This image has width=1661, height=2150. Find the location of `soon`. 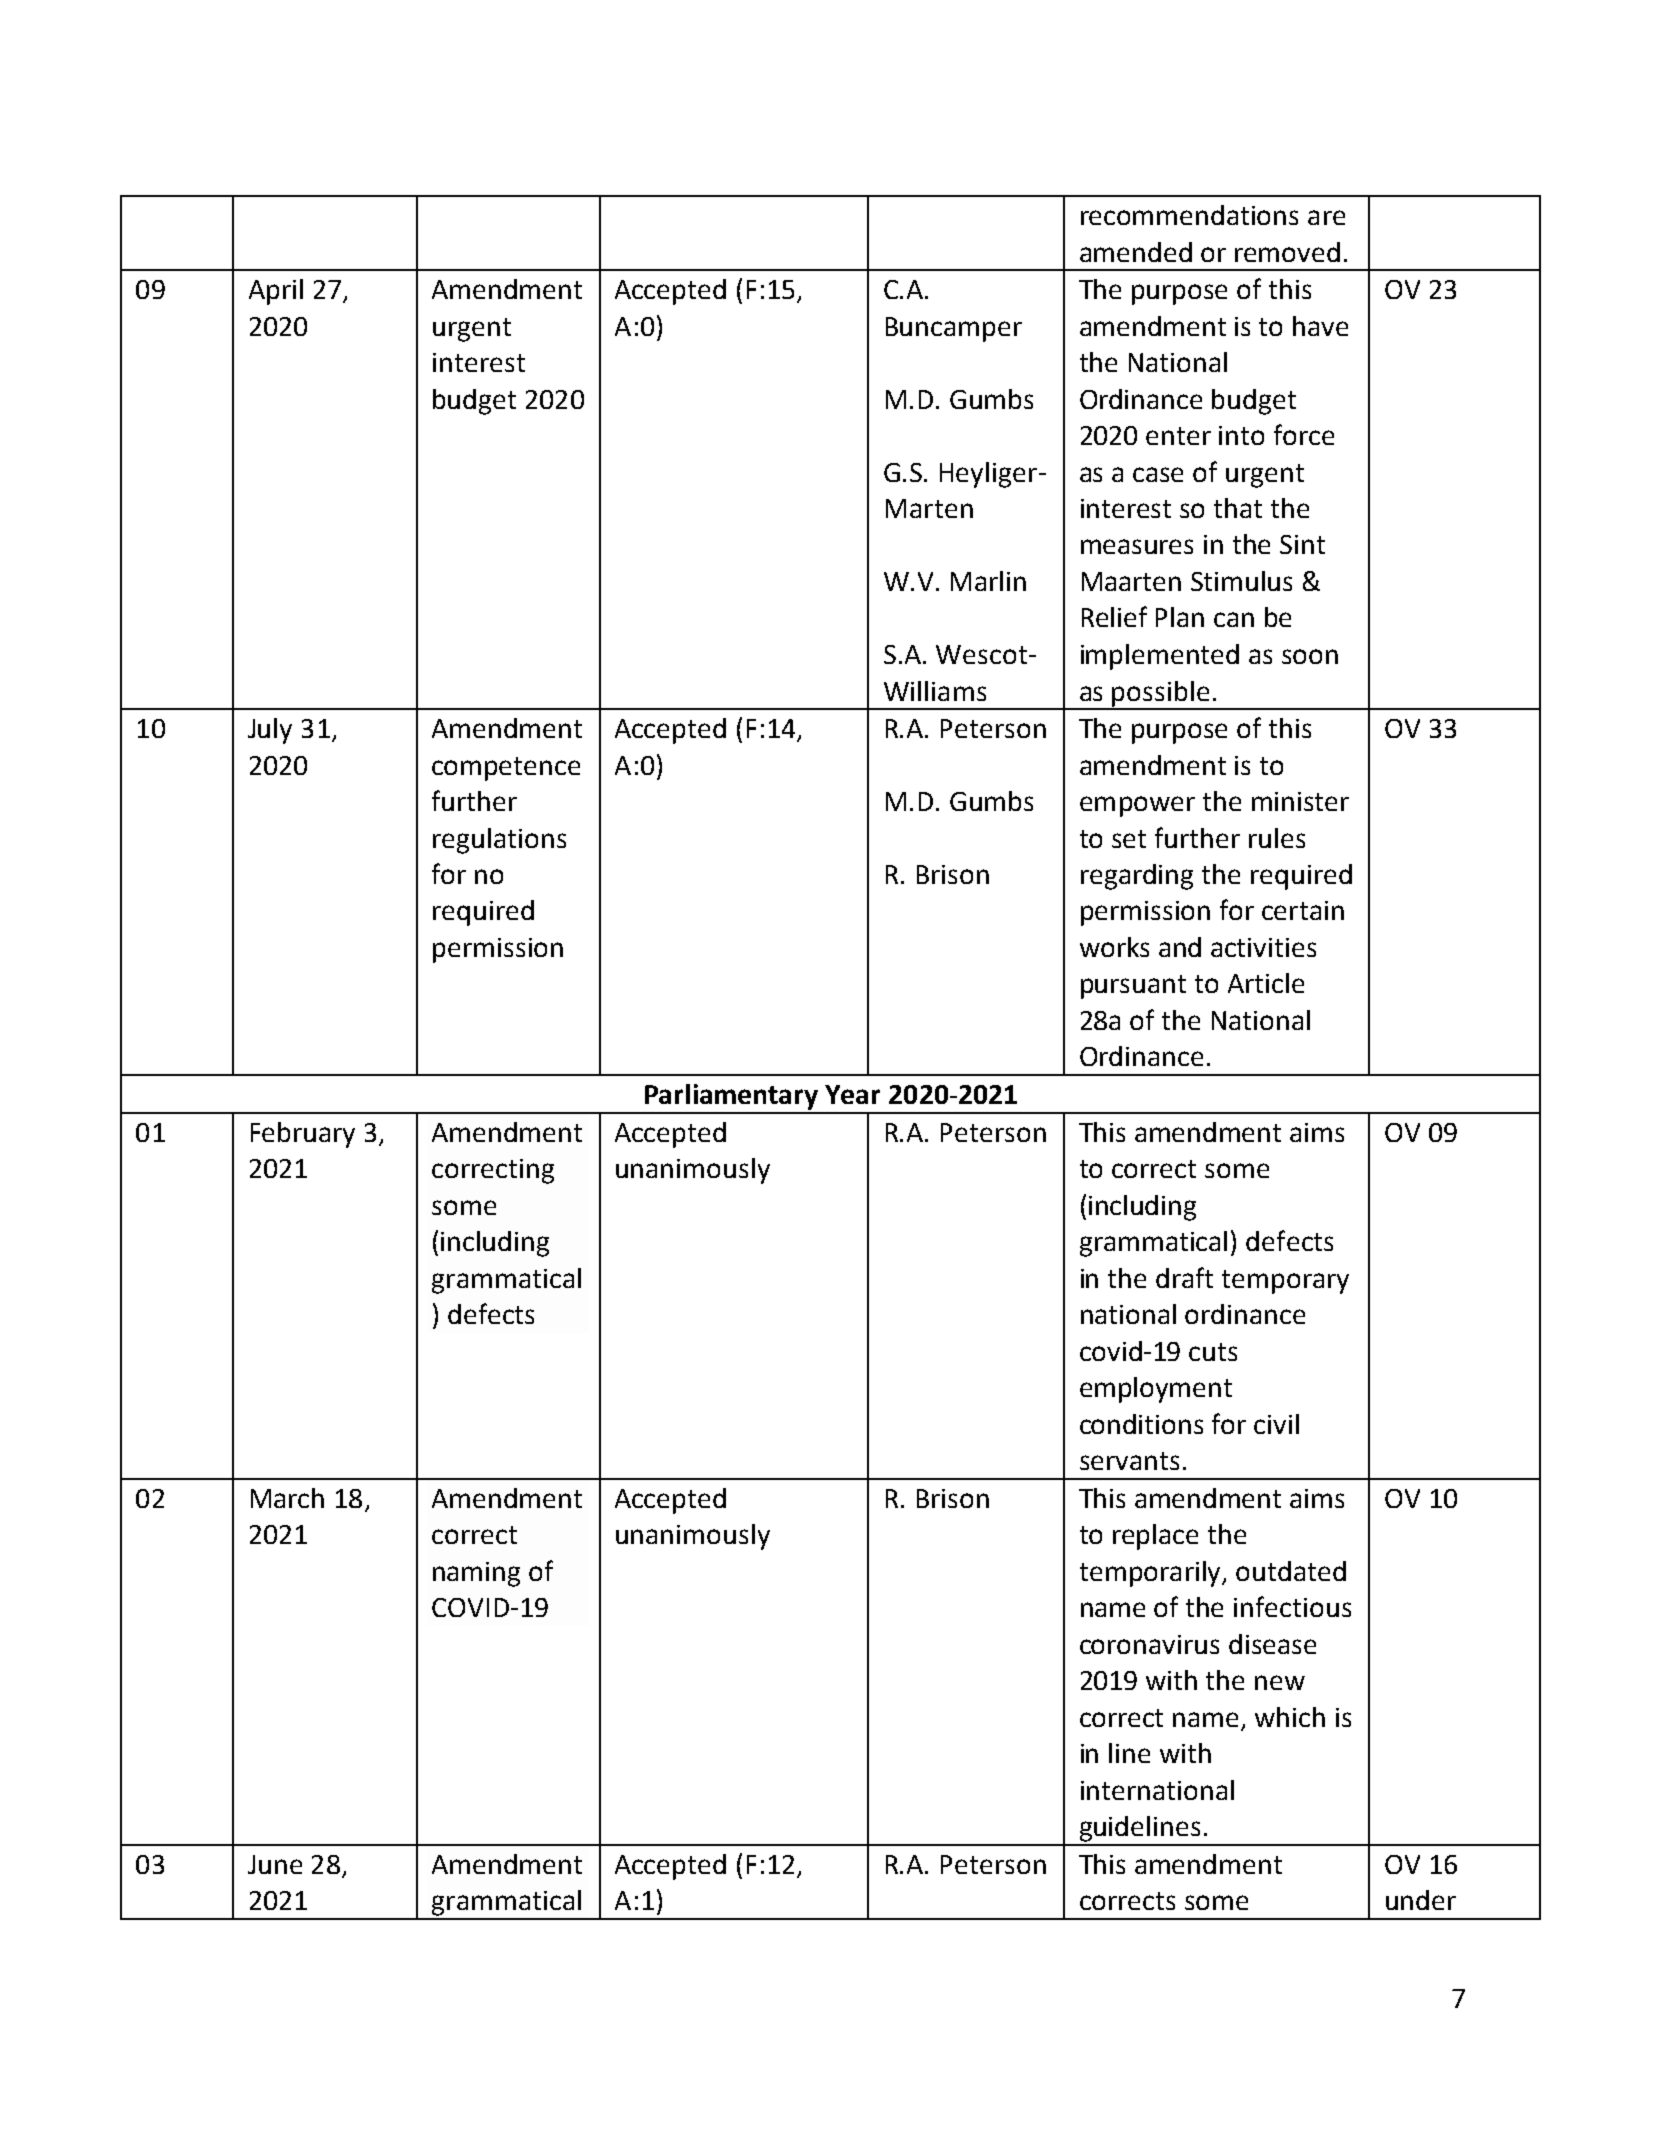

soon is located at coordinates (1310, 656).
